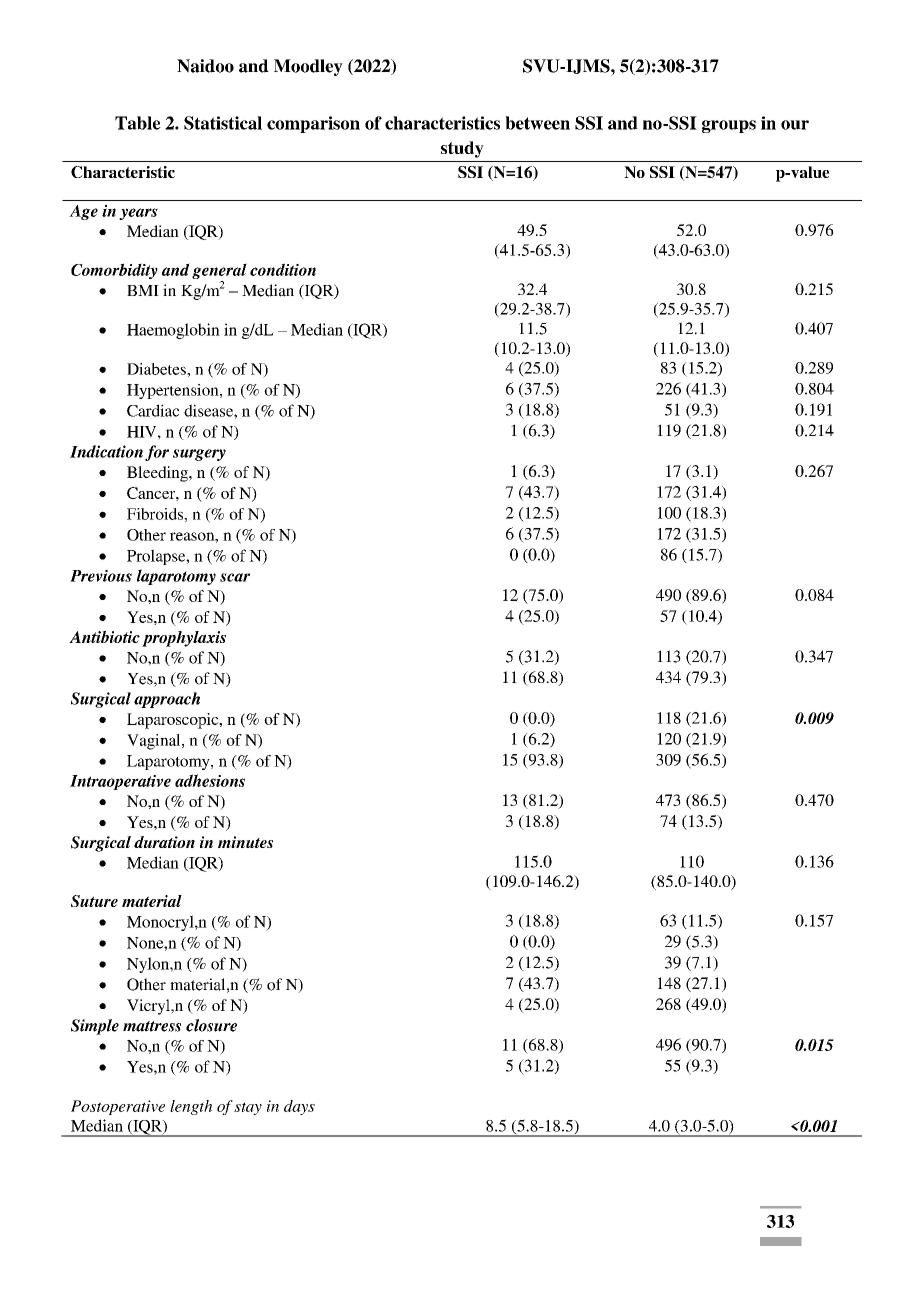 The image size is (924, 1308). What do you see at coordinates (283, 269) in the image?
I see `condition` at bounding box center [283, 269].
